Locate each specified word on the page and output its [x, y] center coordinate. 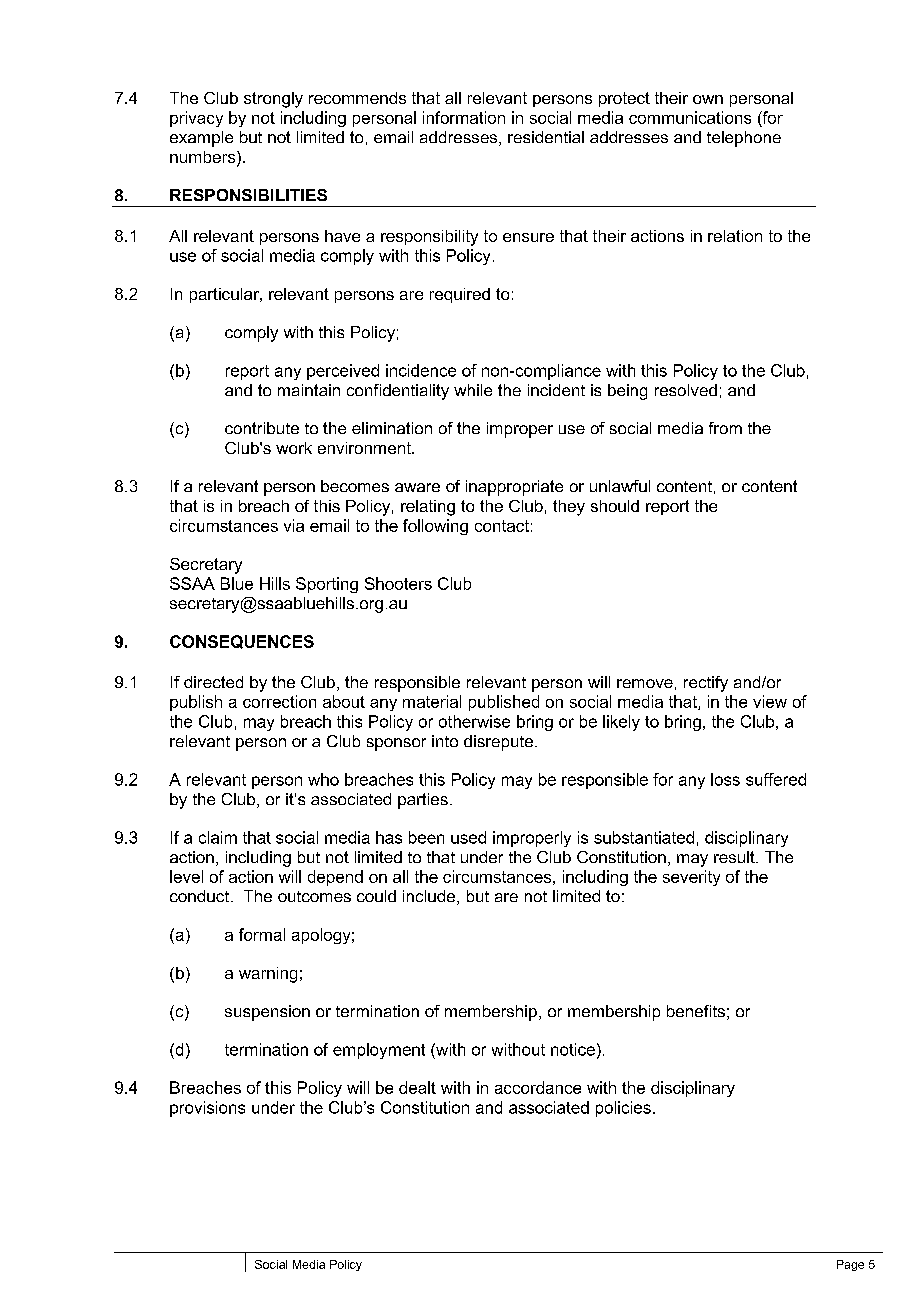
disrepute [500, 743]
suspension [267, 1013]
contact [502, 526]
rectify [706, 684]
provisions [207, 1109]
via [294, 525]
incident [556, 390]
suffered [776, 779]
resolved [686, 390]
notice [573, 1049]
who [323, 779]
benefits [696, 1011]
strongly [273, 100]
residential [546, 137]
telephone [744, 139]
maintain [309, 390]
